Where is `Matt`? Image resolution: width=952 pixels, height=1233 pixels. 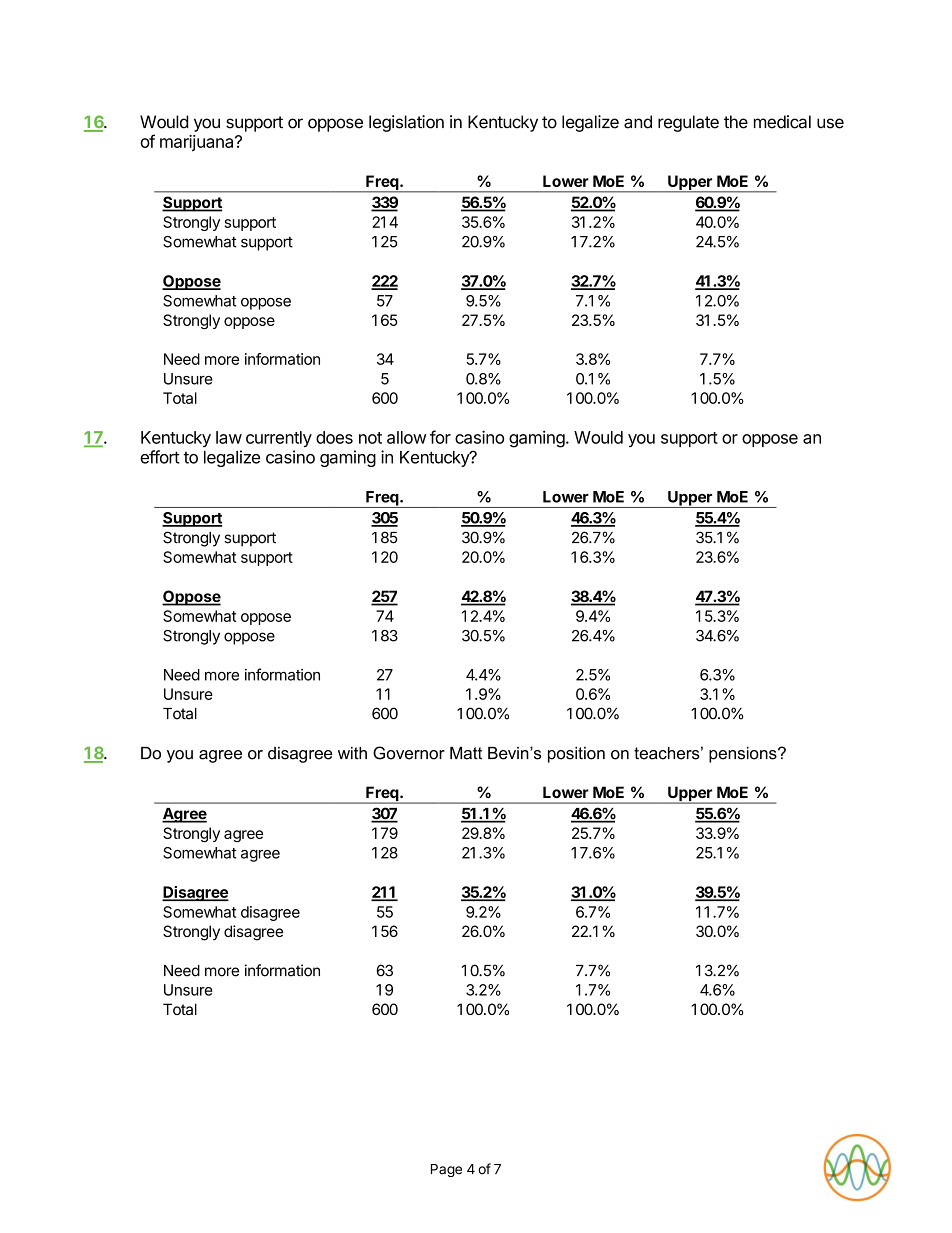
Matt is located at coordinates (466, 753).
